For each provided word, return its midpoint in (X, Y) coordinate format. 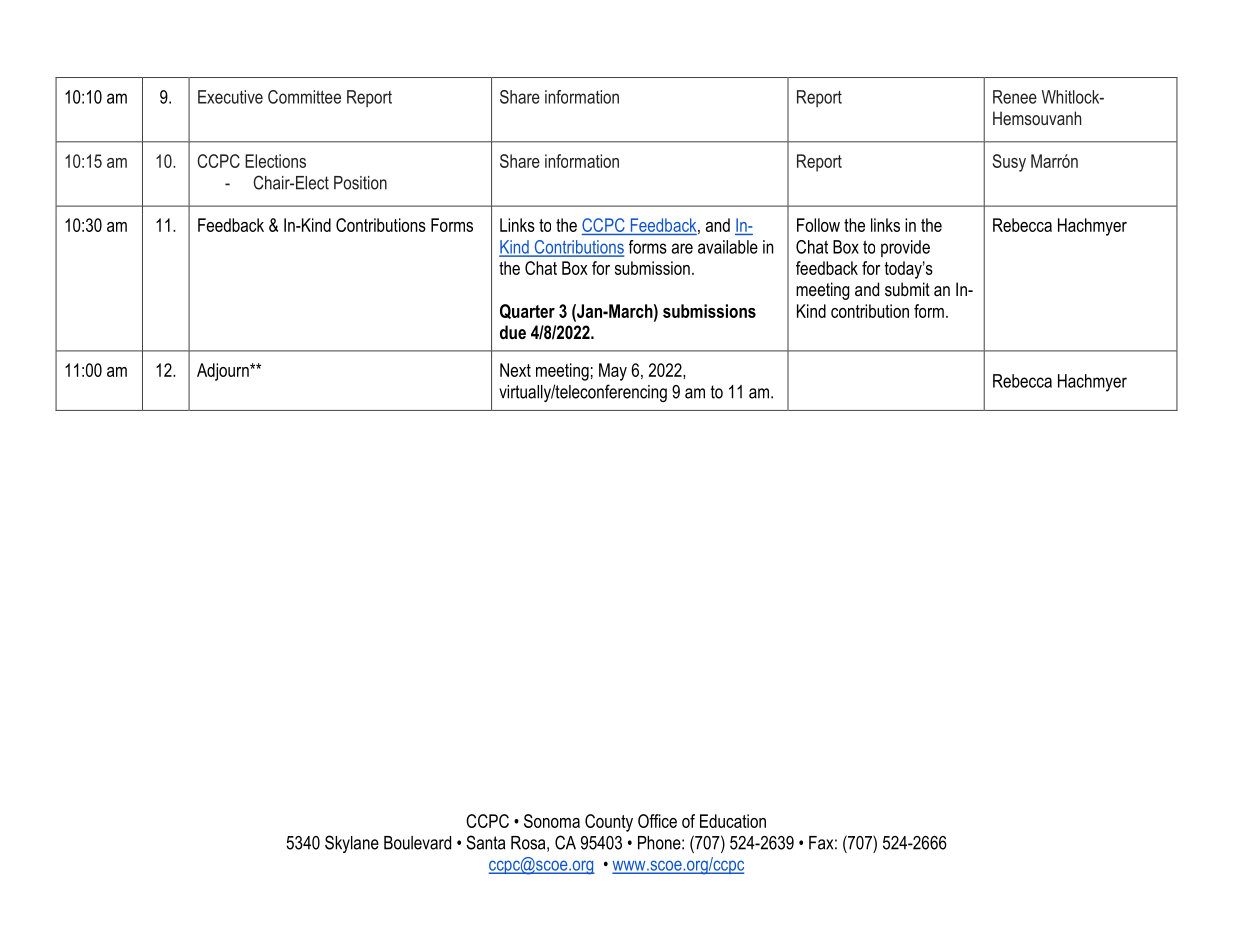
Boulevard (417, 843)
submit (907, 289)
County (609, 823)
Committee (304, 97)
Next (515, 370)
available (728, 247)
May (613, 372)
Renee (1015, 97)
